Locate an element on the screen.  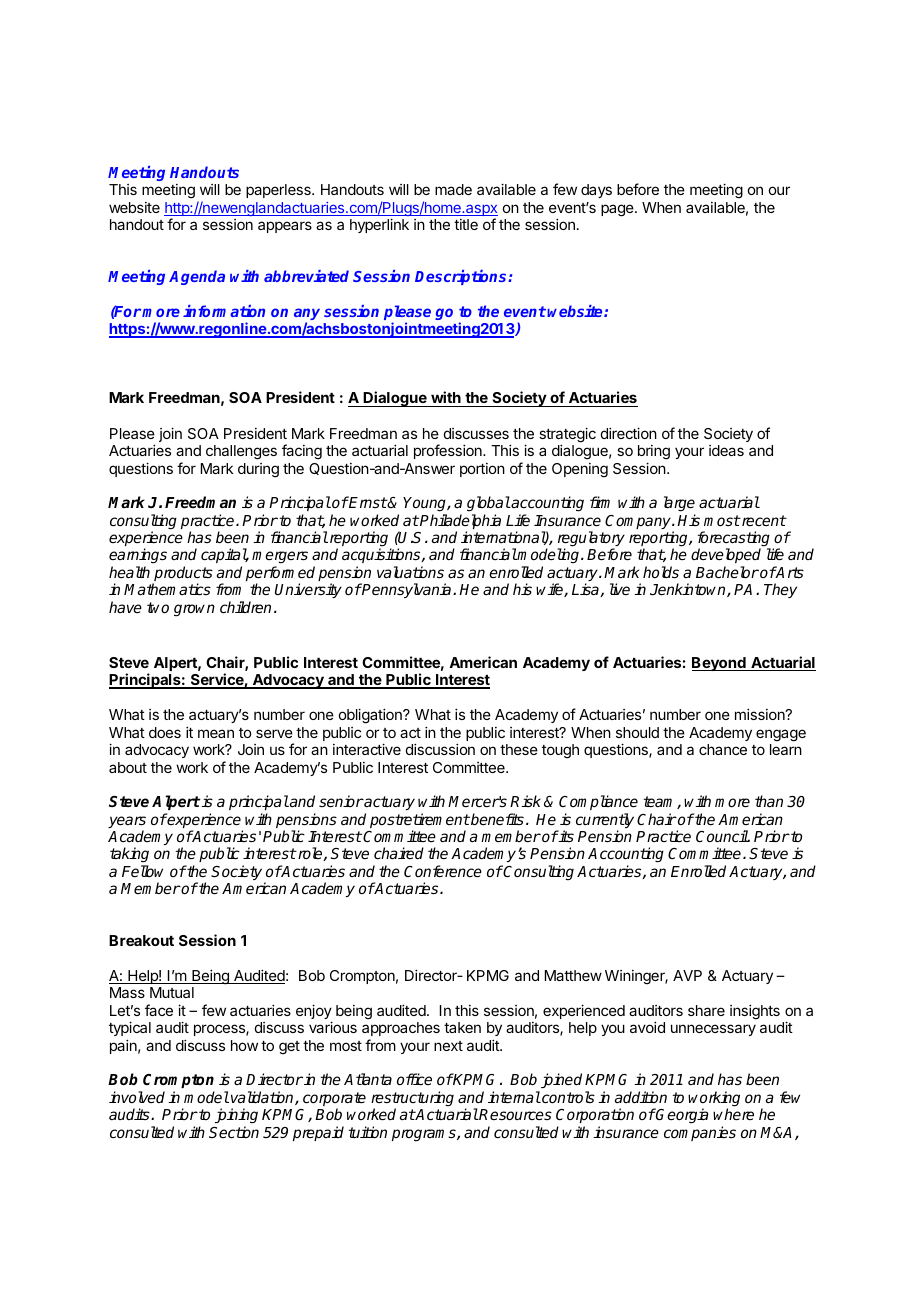
appears is located at coordinates (285, 227).
